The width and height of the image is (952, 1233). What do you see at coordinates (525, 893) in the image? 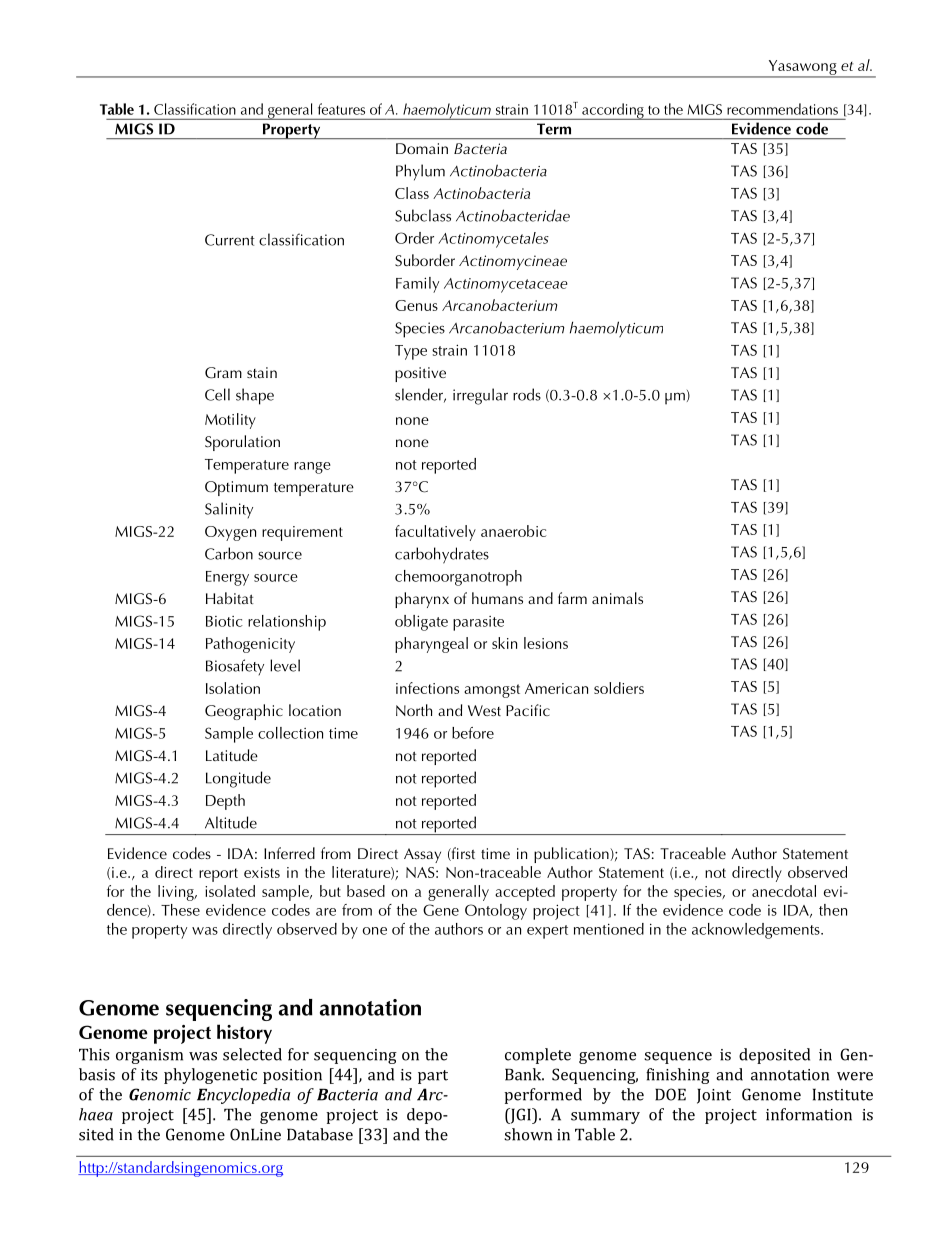
I see `accepted` at bounding box center [525, 893].
